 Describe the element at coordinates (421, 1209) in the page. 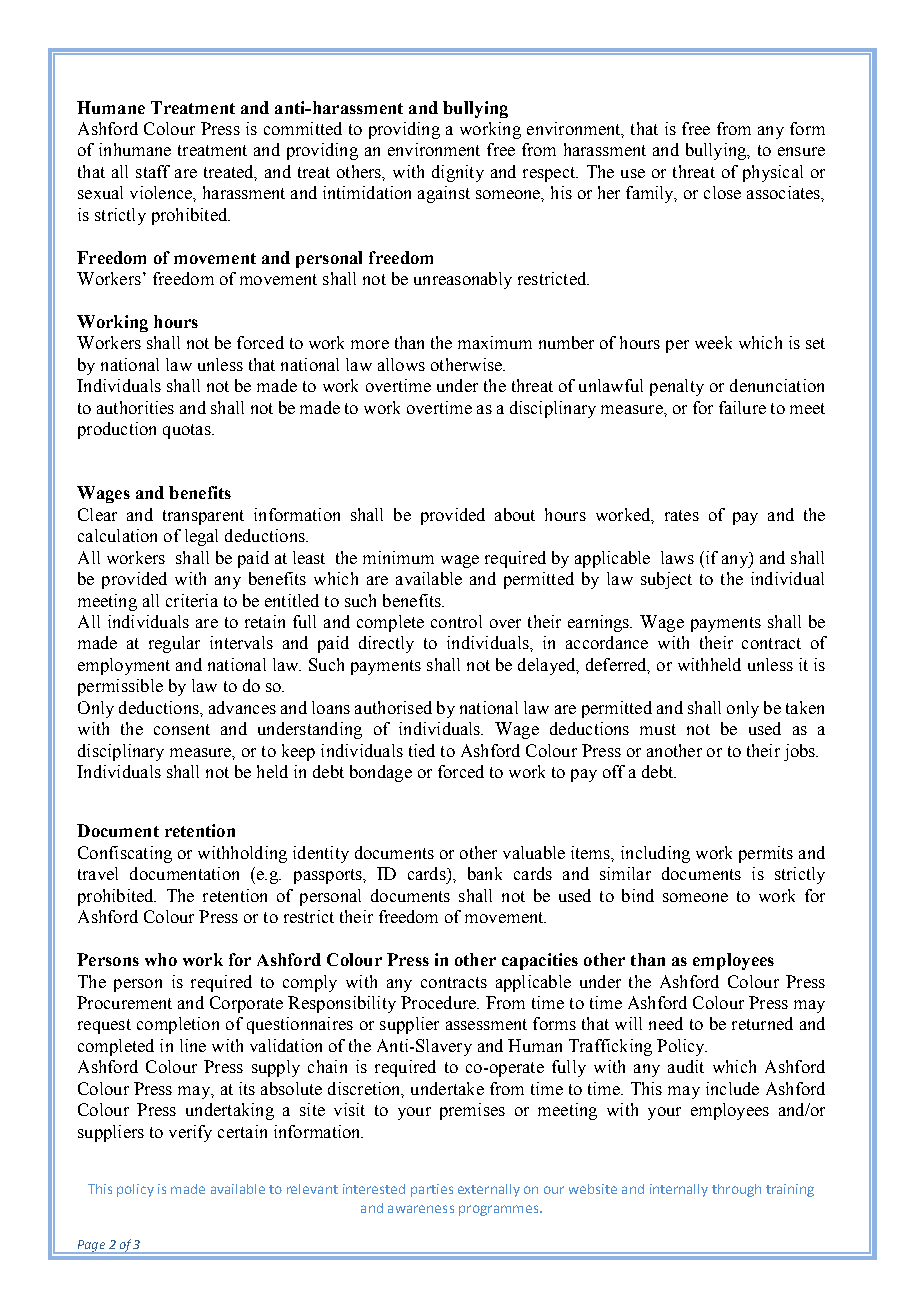

I see `awareness` at that location.
